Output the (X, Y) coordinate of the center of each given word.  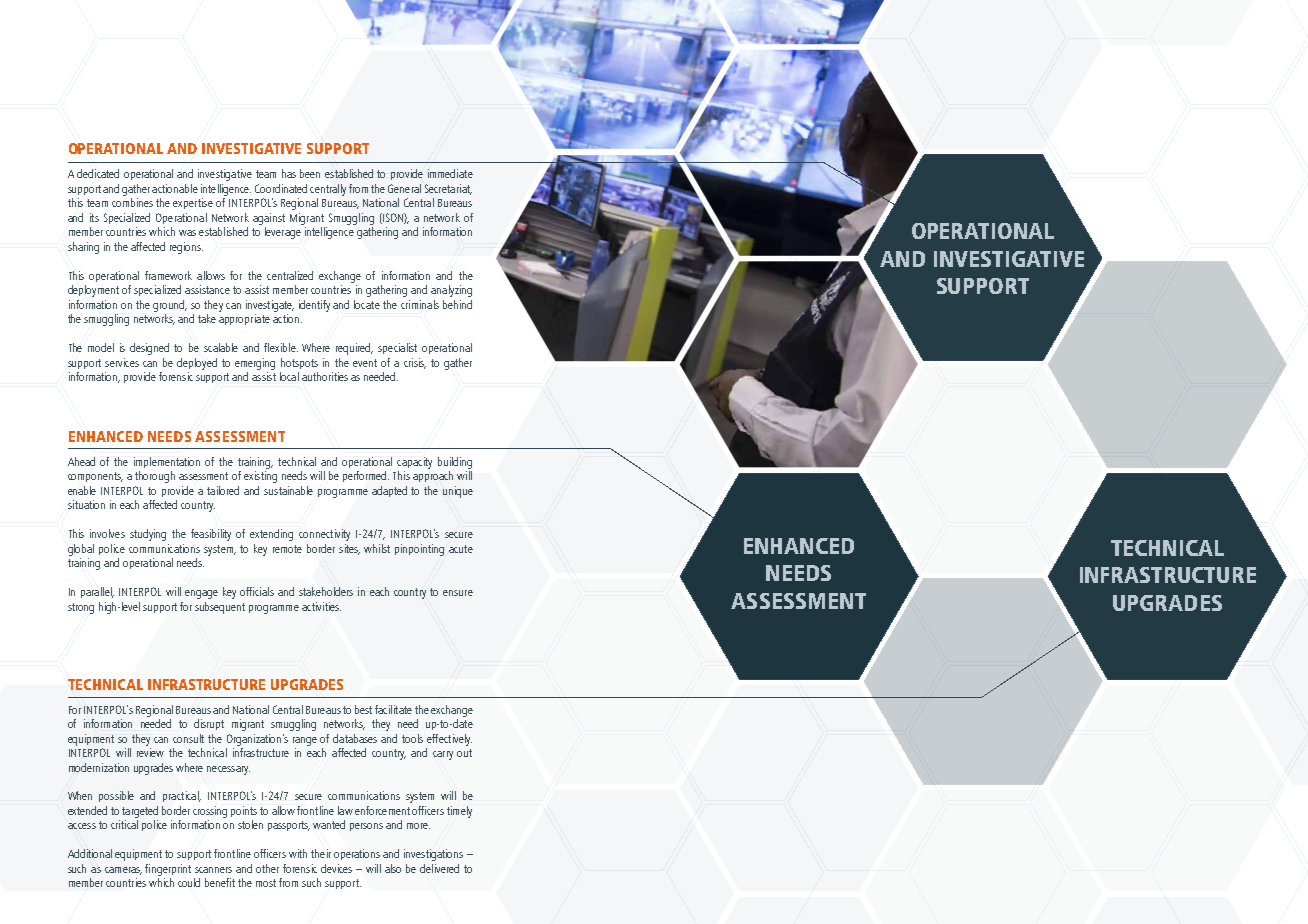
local (289, 376)
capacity (414, 463)
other (267, 868)
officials (257, 591)
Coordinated (281, 188)
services (122, 362)
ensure (458, 593)
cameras (123, 871)
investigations (433, 855)
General (404, 188)
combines (132, 202)
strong (81, 608)
